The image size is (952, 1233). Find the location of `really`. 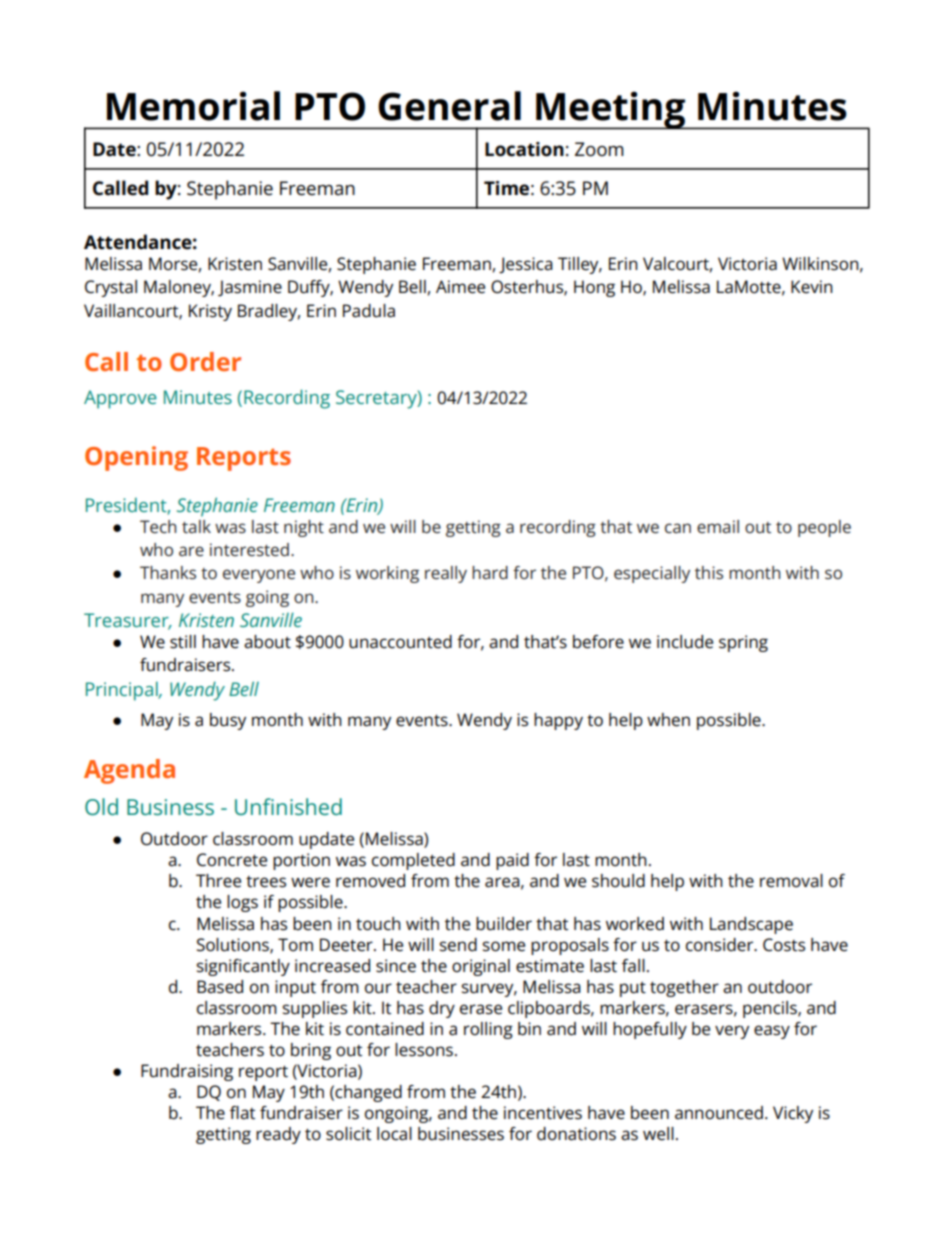

really is located at coordinates (446, 574).
